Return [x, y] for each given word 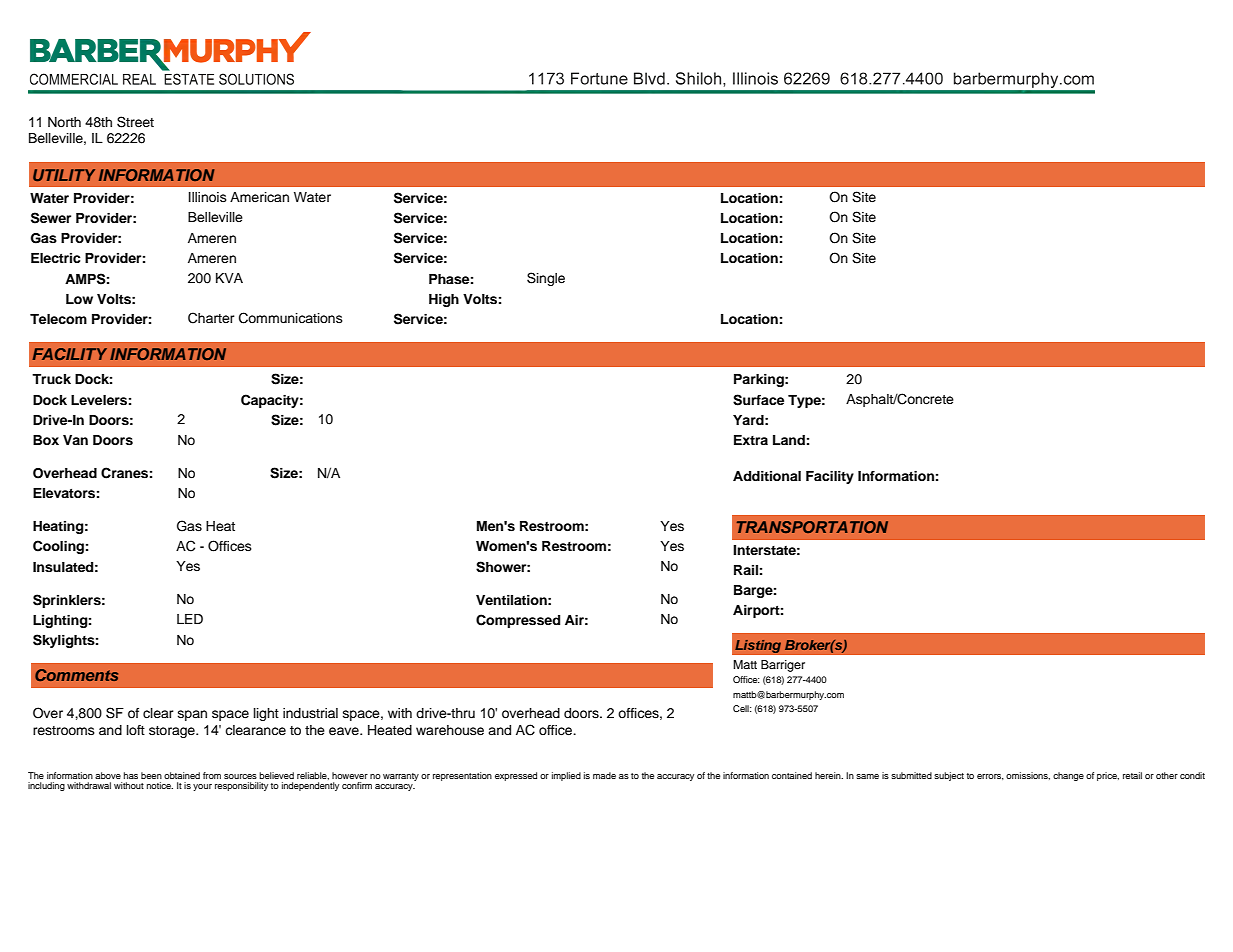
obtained [182, 775]
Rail [746, 570]
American [259, 197]
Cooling [58, 547]
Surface [758, 400]
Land [789, 440]
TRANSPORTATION [812, 527]
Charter [211, 318]
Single [546, 279]
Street [135, 122]
